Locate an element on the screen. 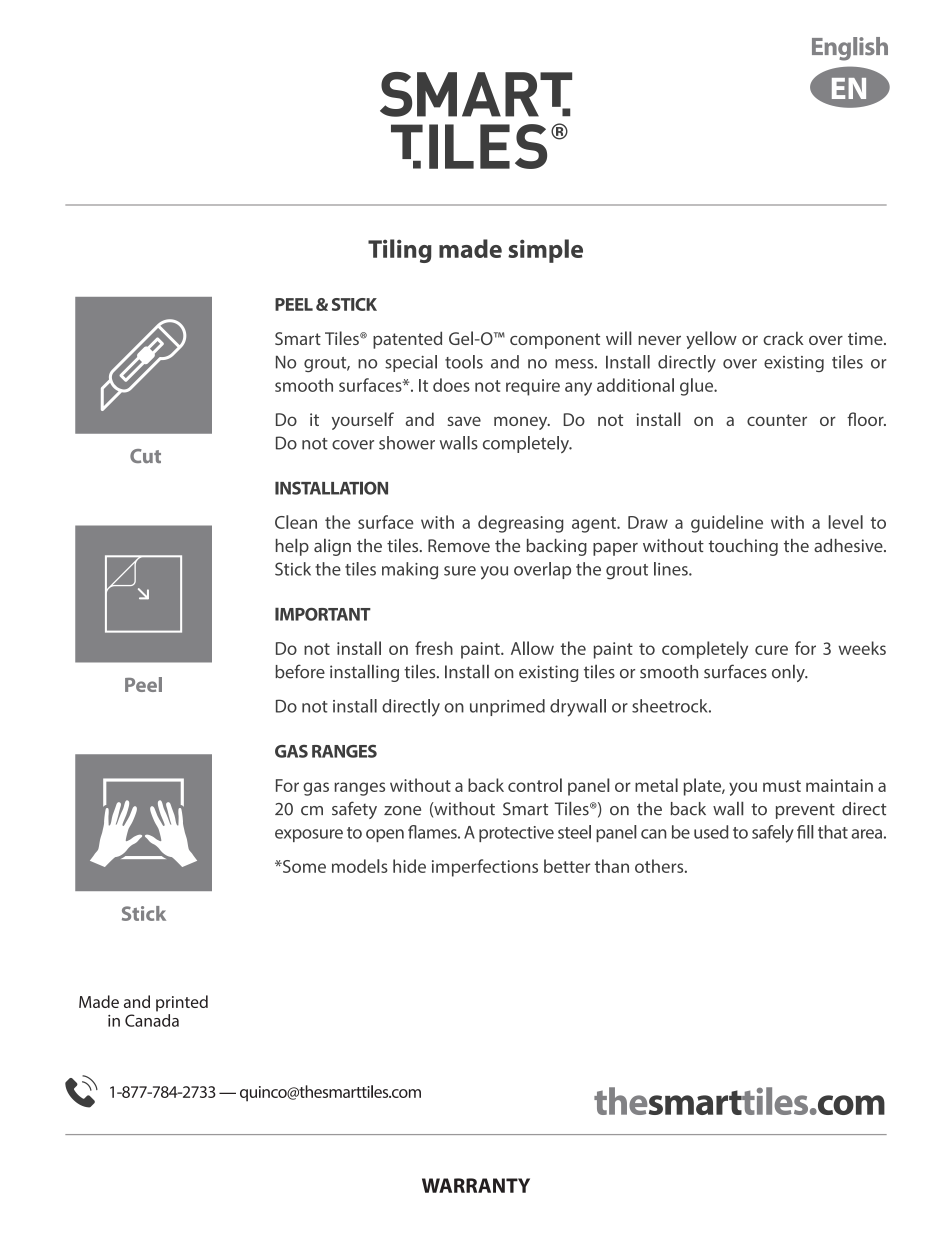 The image size is (952, 1233). simple is located at coordinates (545, 251).
